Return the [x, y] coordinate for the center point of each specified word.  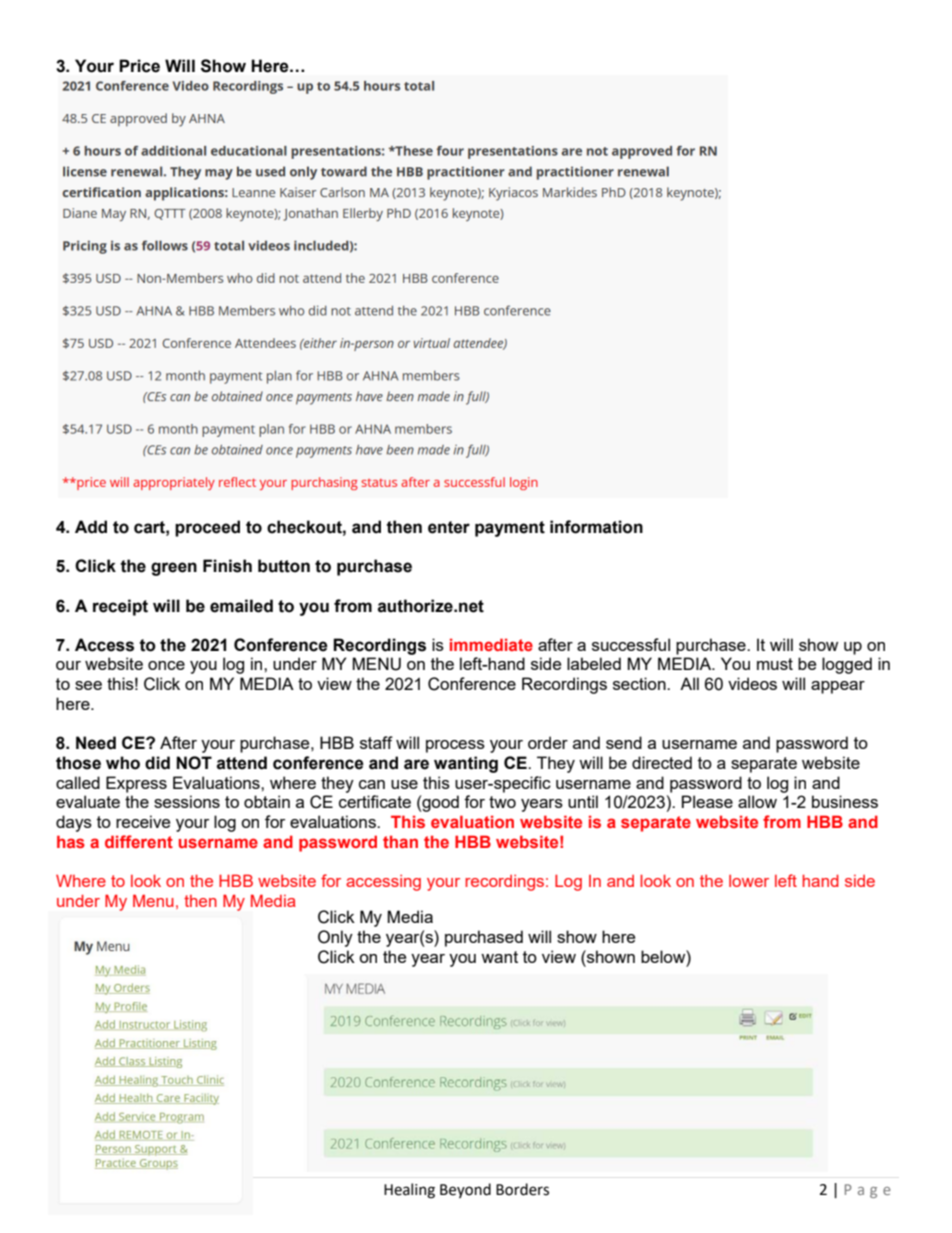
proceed [207, 528]
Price [139, 66]
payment [510, 529]
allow [757, 801]
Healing [409, 1191]
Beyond [465, 1190]
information [596, 527]
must [775, 664]
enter [449, 527]
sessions [187, 801]
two [502, 802]
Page [867, 1191]
